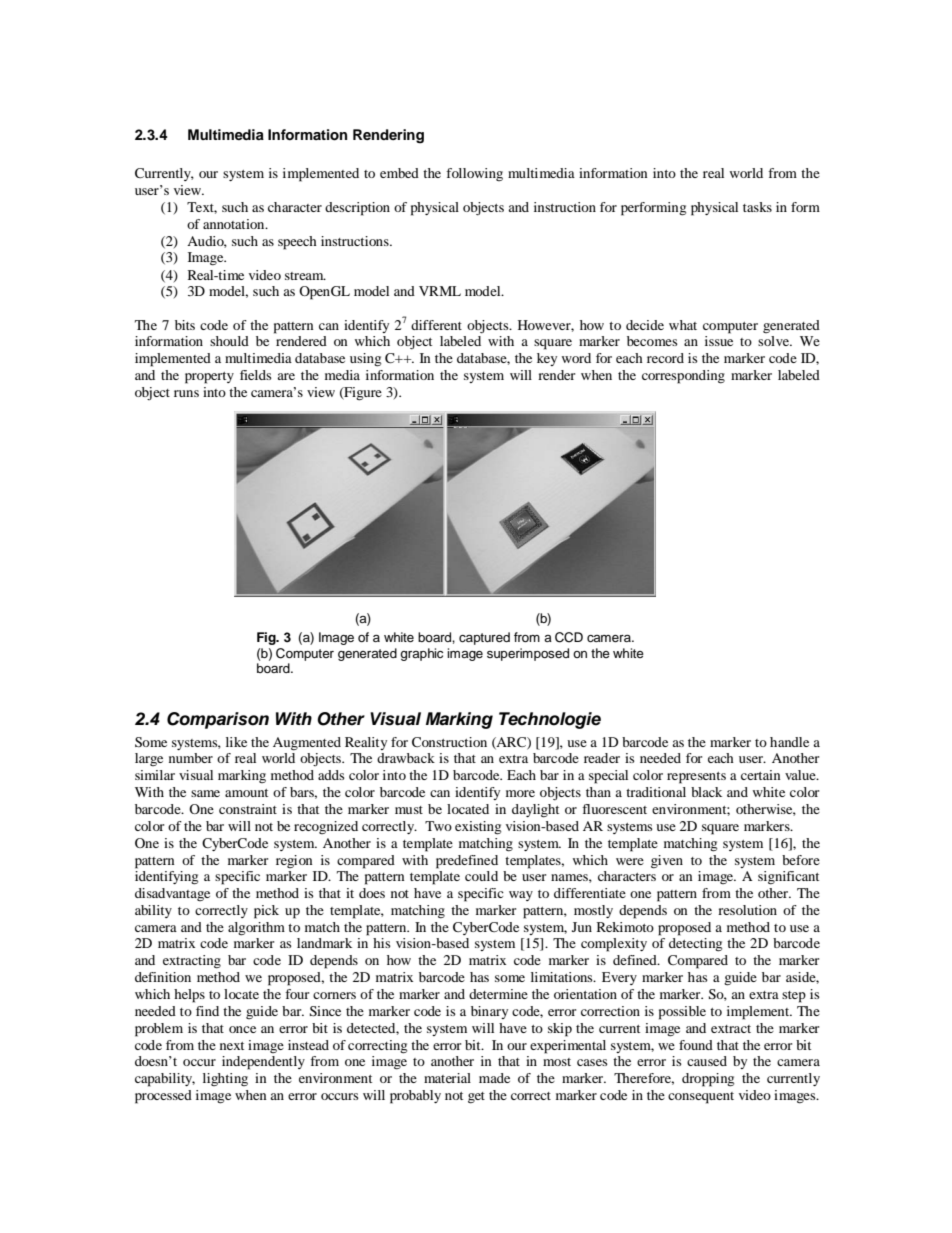  Describe the element at coordinates (547, 359) in the screenshot. I see `key` at that location.
